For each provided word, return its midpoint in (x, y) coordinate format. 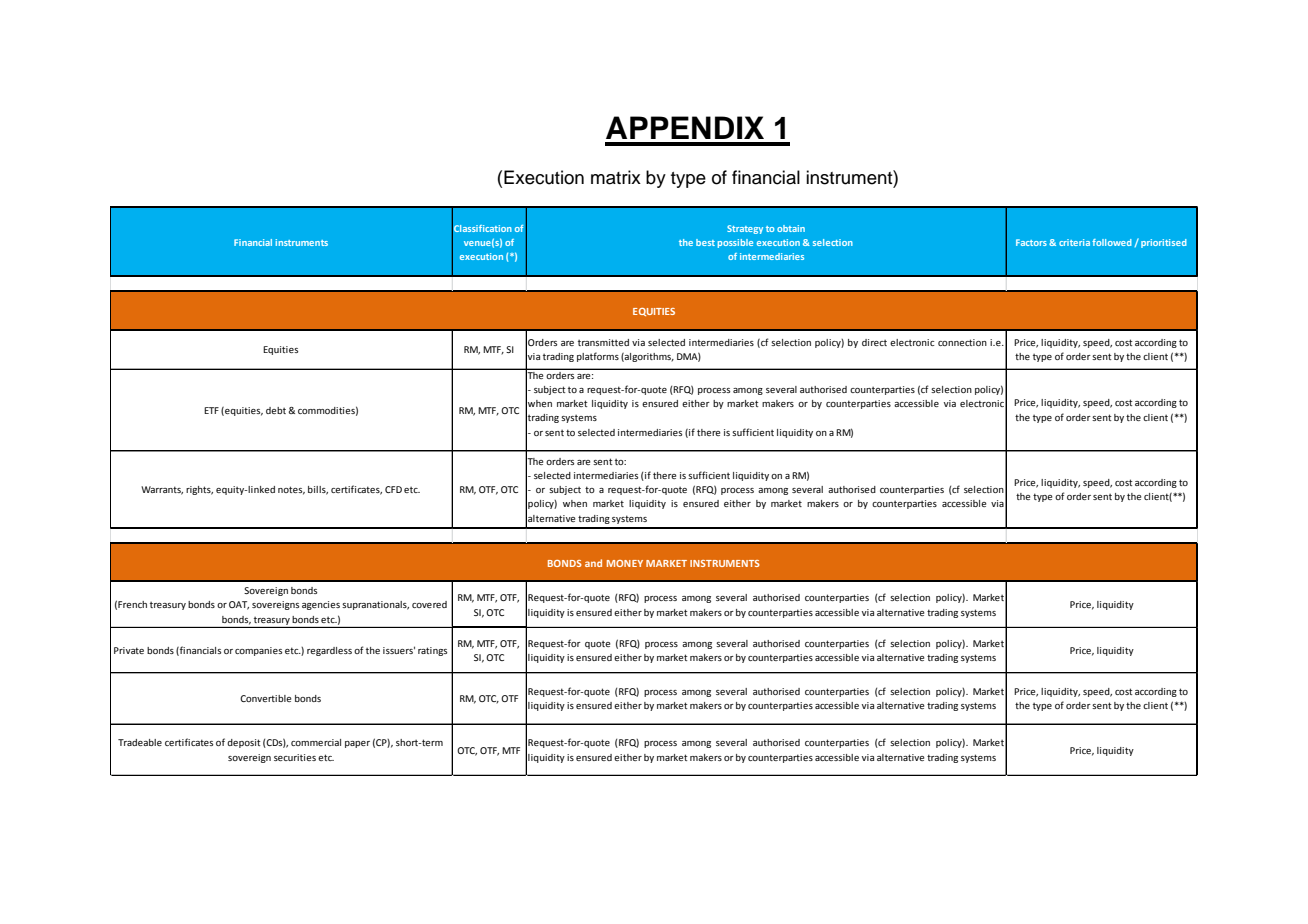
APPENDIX (685, 127)
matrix (616, 177)
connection (962, 342)
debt (276, 410)
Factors (1031, 242)
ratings (432, 651)
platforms (598, 357)
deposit (244, 743)
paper (357, 744)
